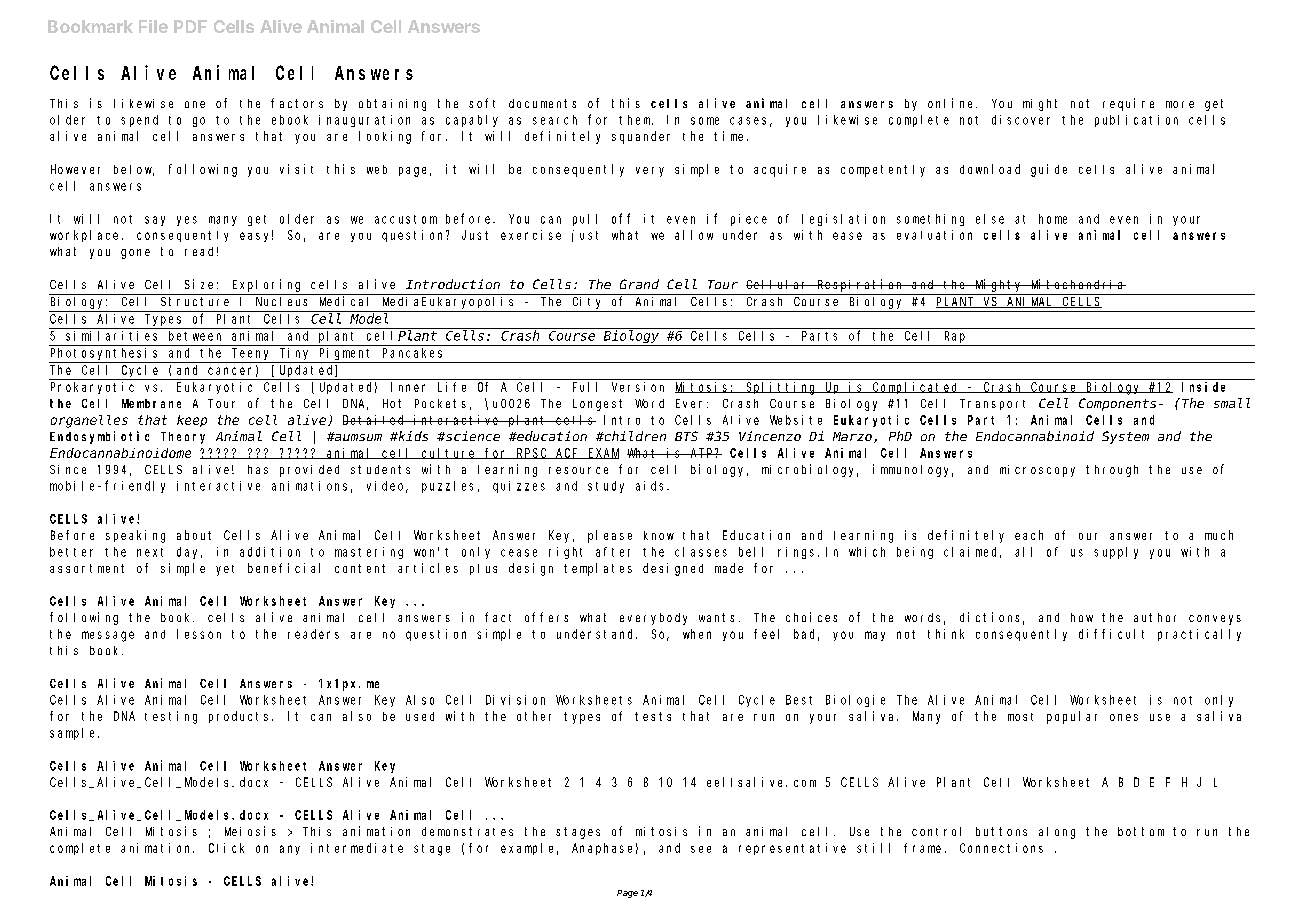 This image has width=1308, height=924. What do you see at coordinates (1199, 635) in the image?
I see `practically` at bounding box center [1199, 635].
